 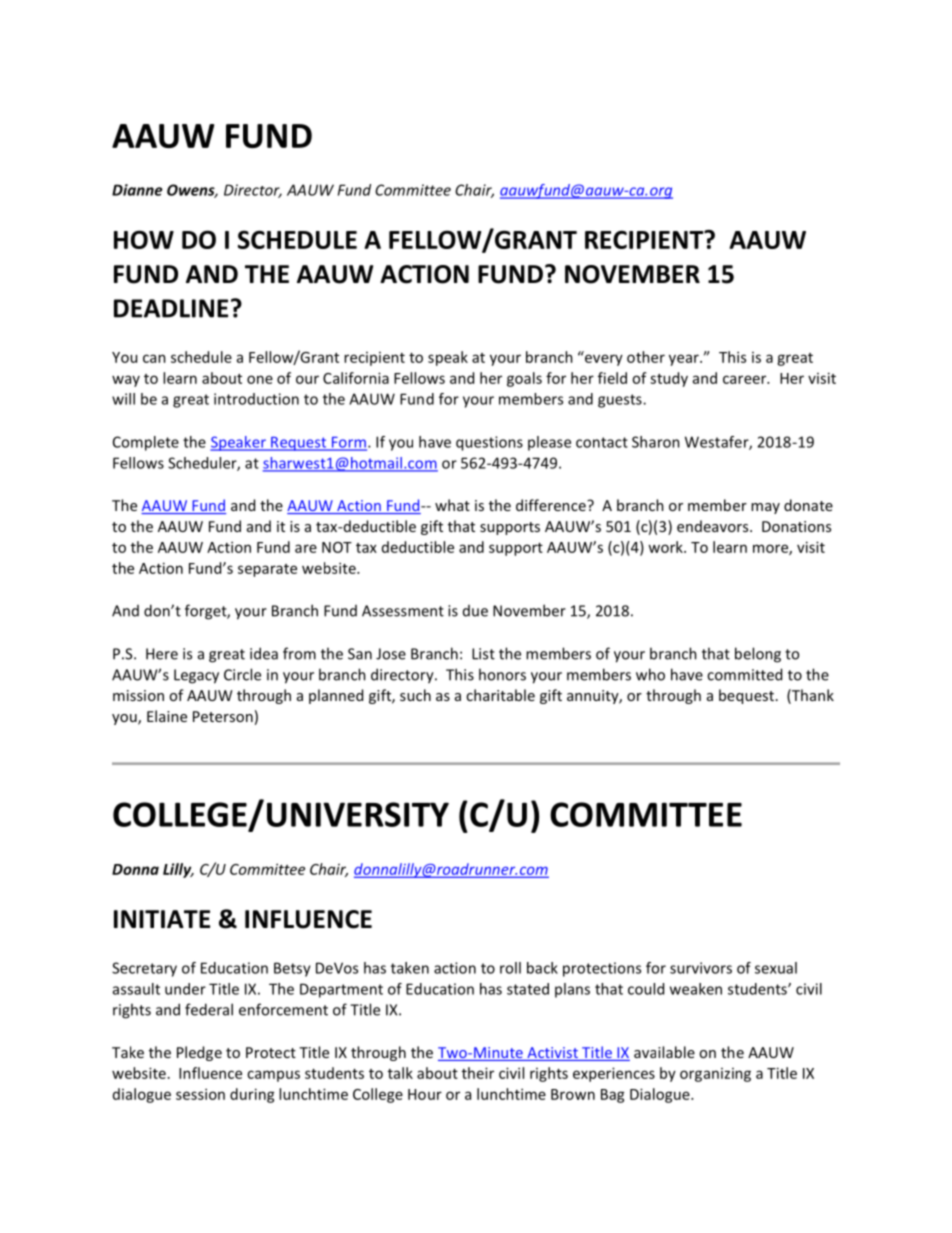 What do you see at coordinates (758, 655) in the screenshot?
I see `belong` at bounding box center [758, 655].
